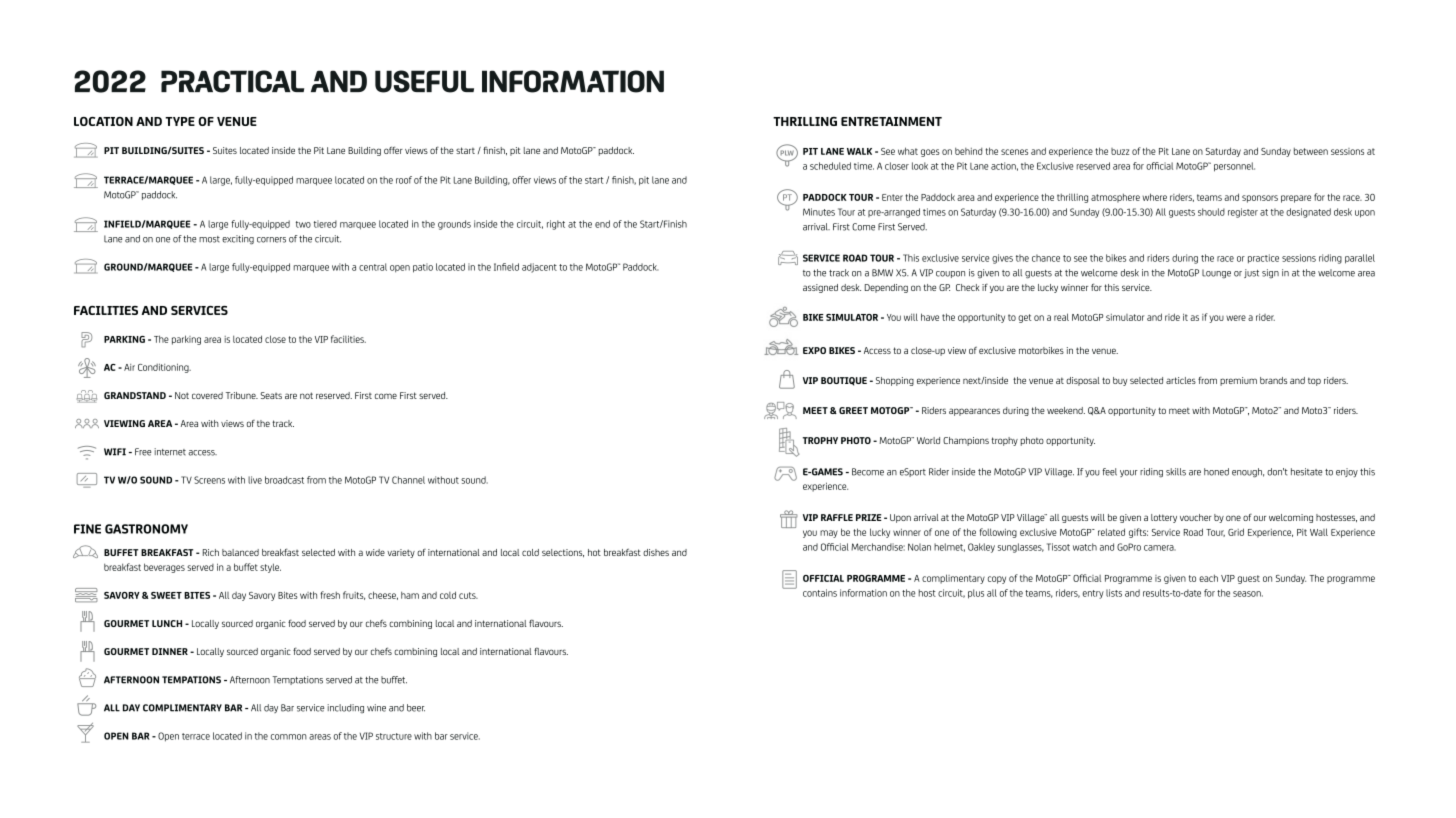 Image resolution: width=1456 pixels, height=818 pixels. Describe the element at coordinates (1120, 151) in the document. I see `buzz` at that location.
